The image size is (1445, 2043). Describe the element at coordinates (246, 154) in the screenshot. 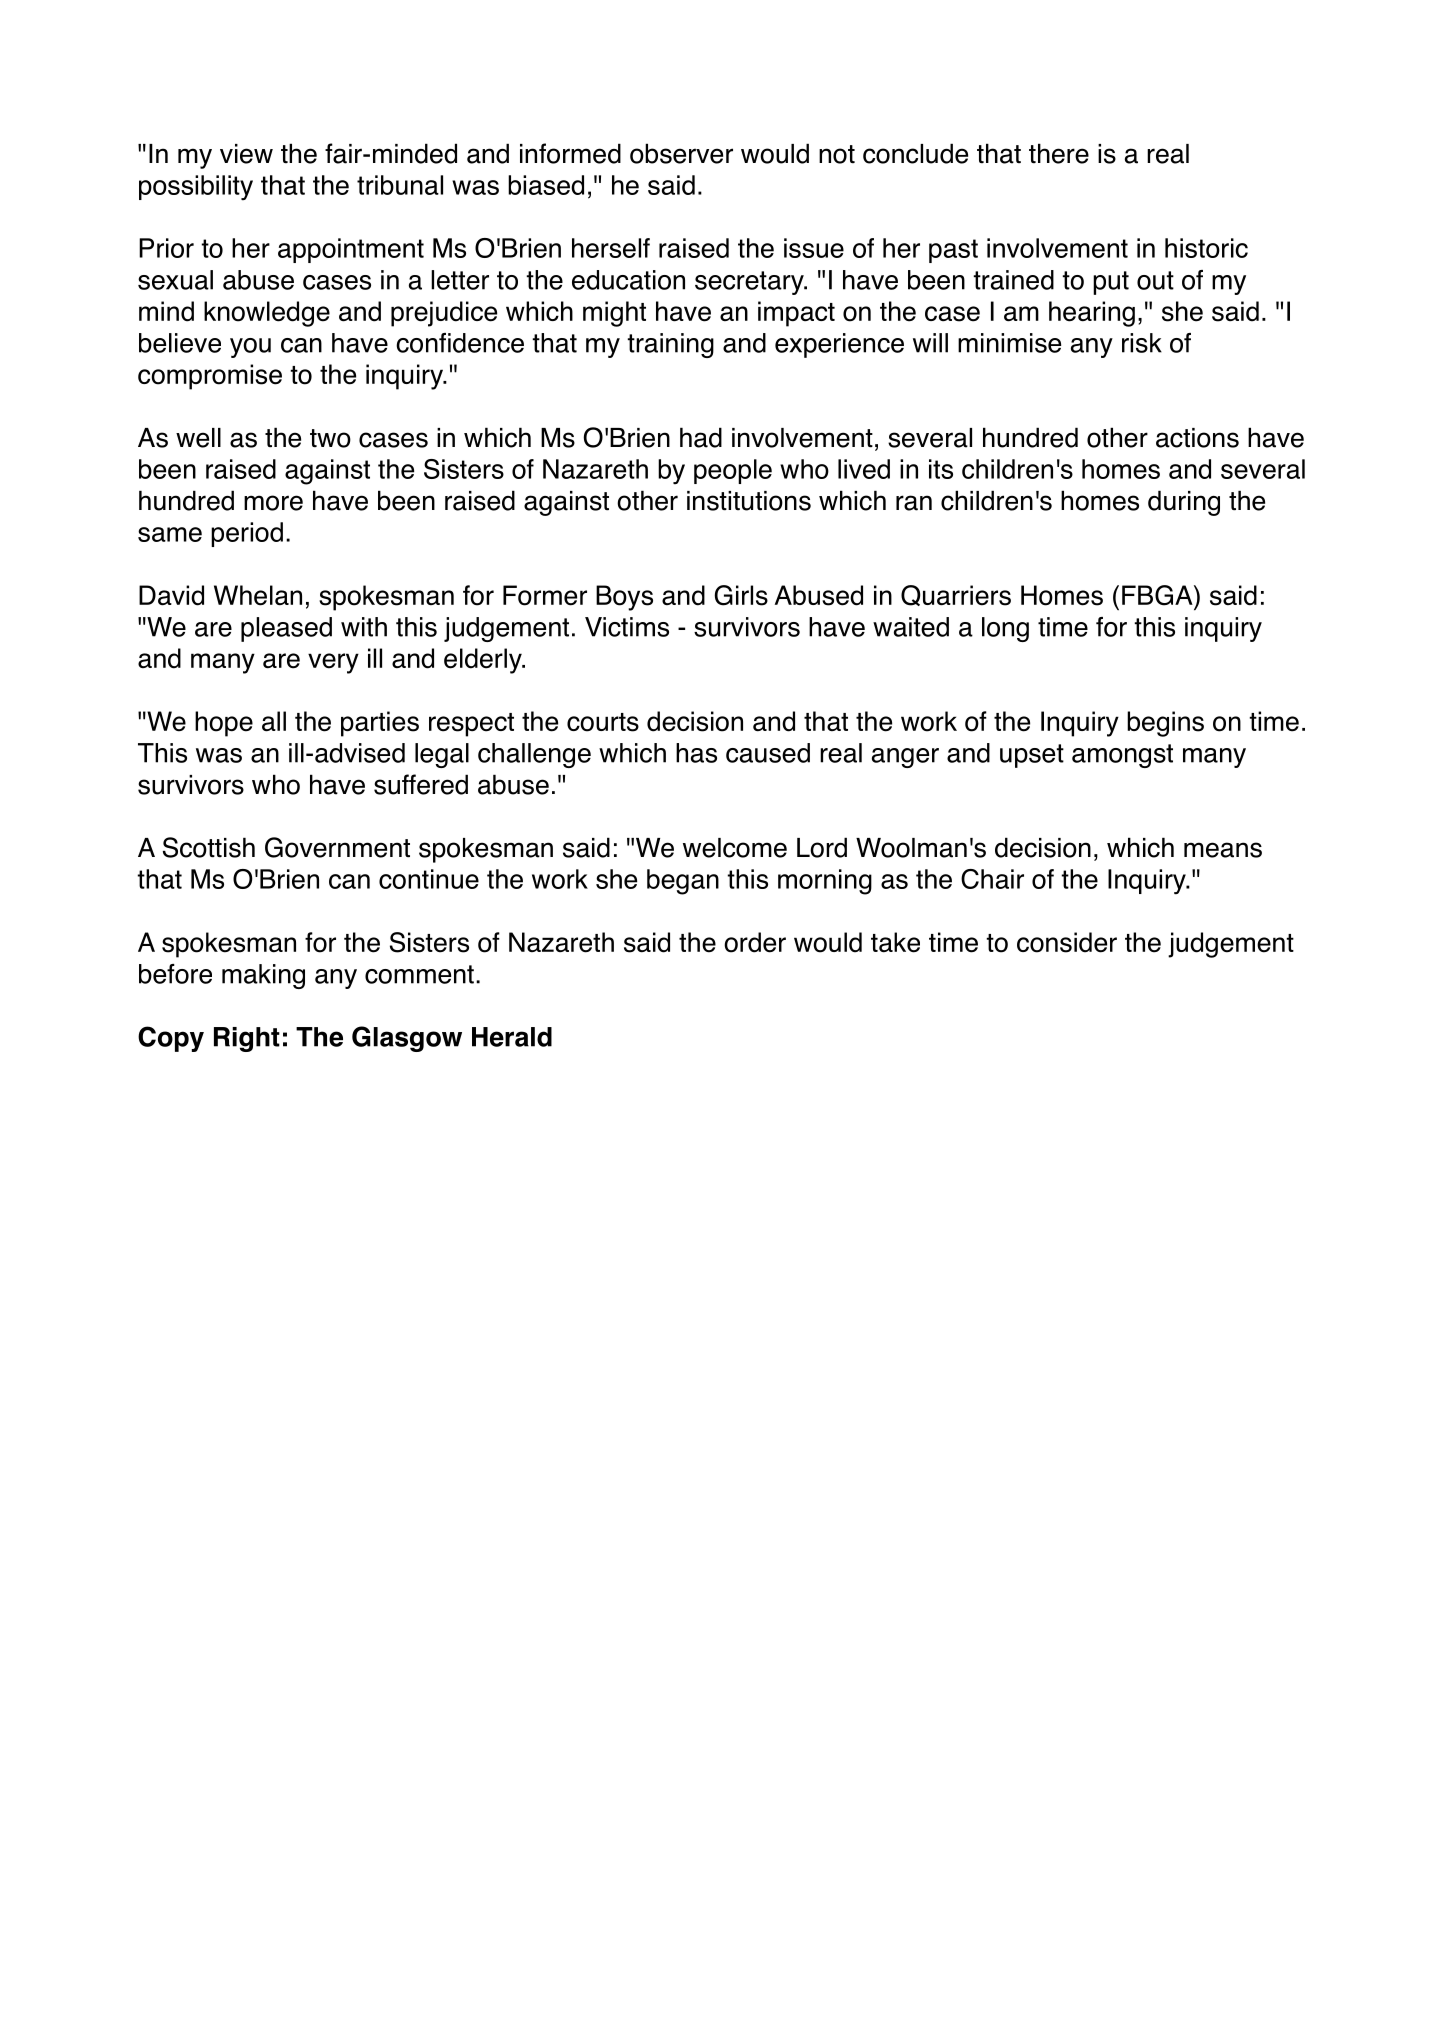

I see `view` at that location.
